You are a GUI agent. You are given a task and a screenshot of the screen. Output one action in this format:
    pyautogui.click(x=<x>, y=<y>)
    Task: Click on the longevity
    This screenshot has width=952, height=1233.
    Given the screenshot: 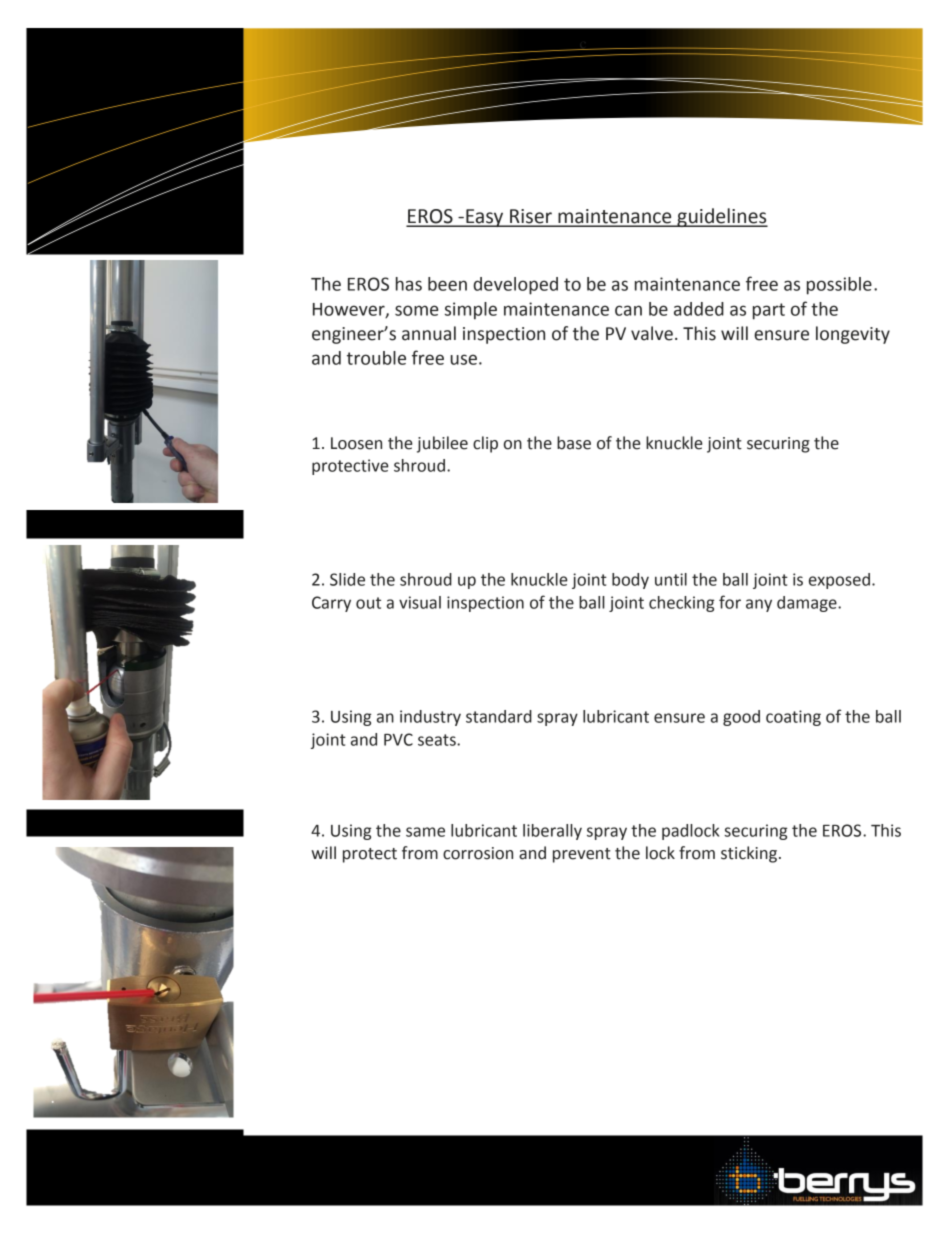 What is the action you would take?
    pyautogui.click(x=853, y=335)
